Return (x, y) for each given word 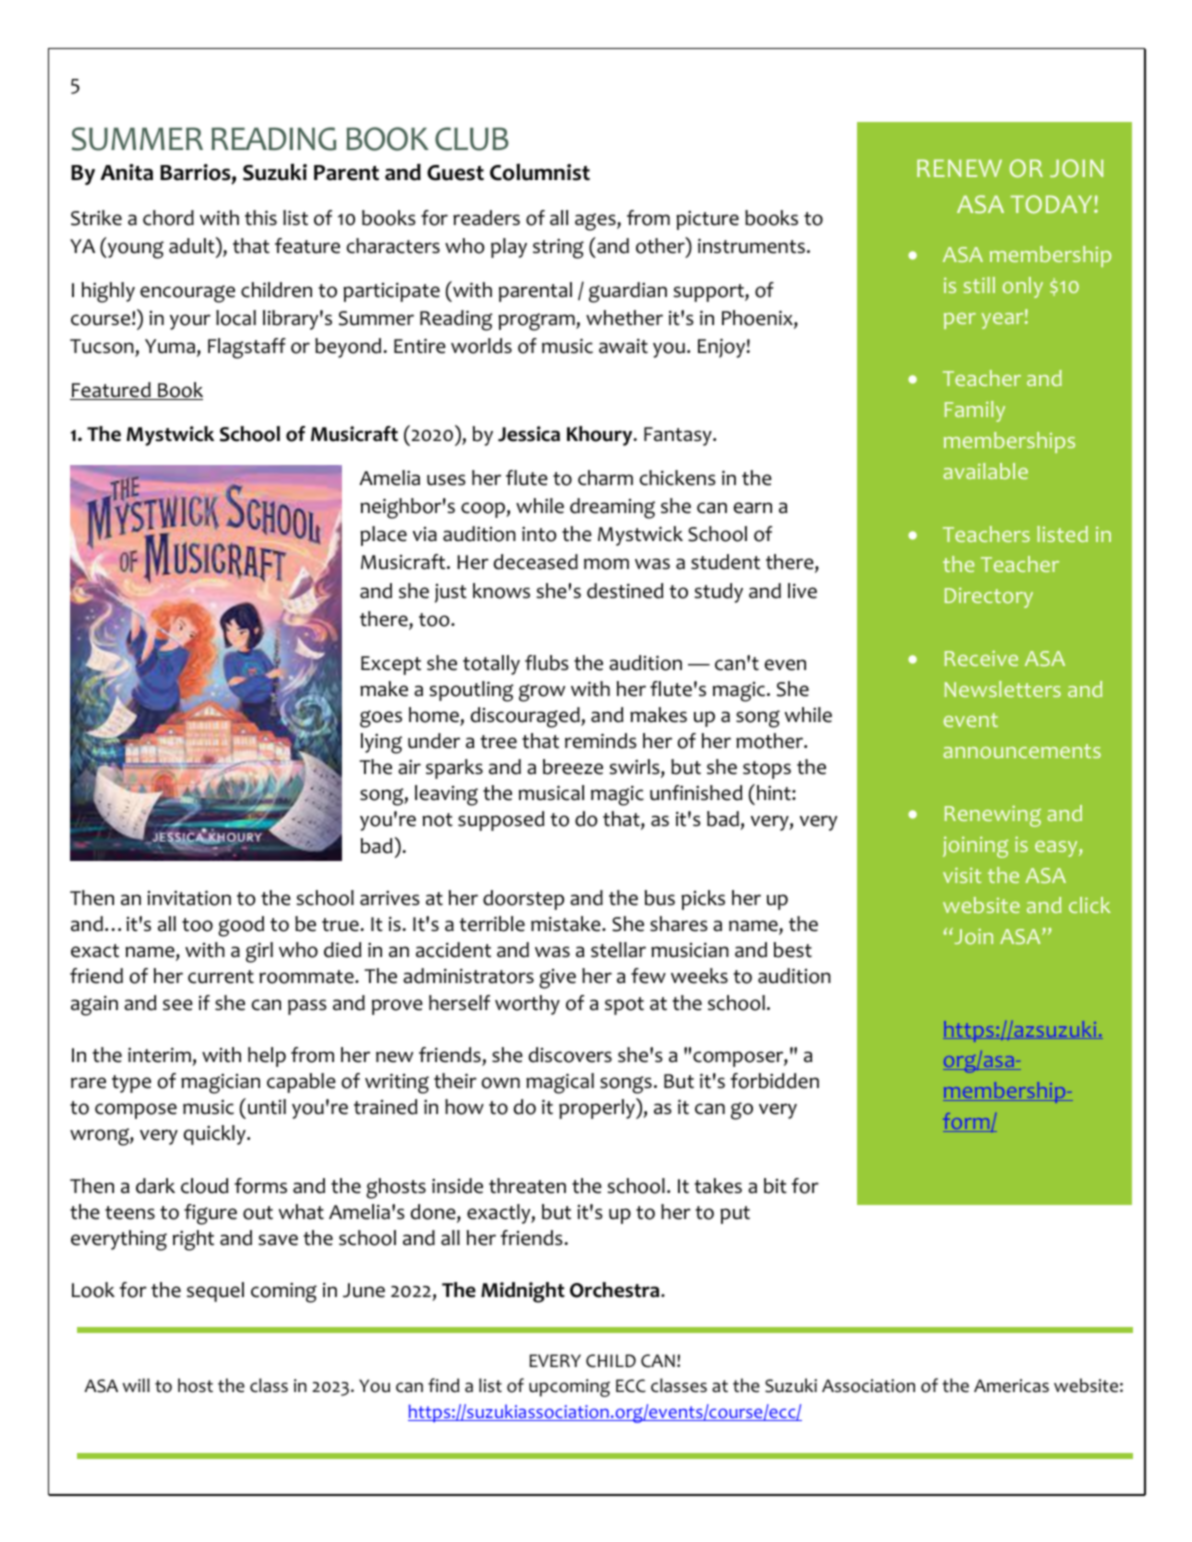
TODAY (1052, 204)
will (136, 1385)
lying (381, 743)
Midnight (523, 1292)
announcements (1022, 751)
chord (168, 218)
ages (596, 222)
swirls (635, 768)
